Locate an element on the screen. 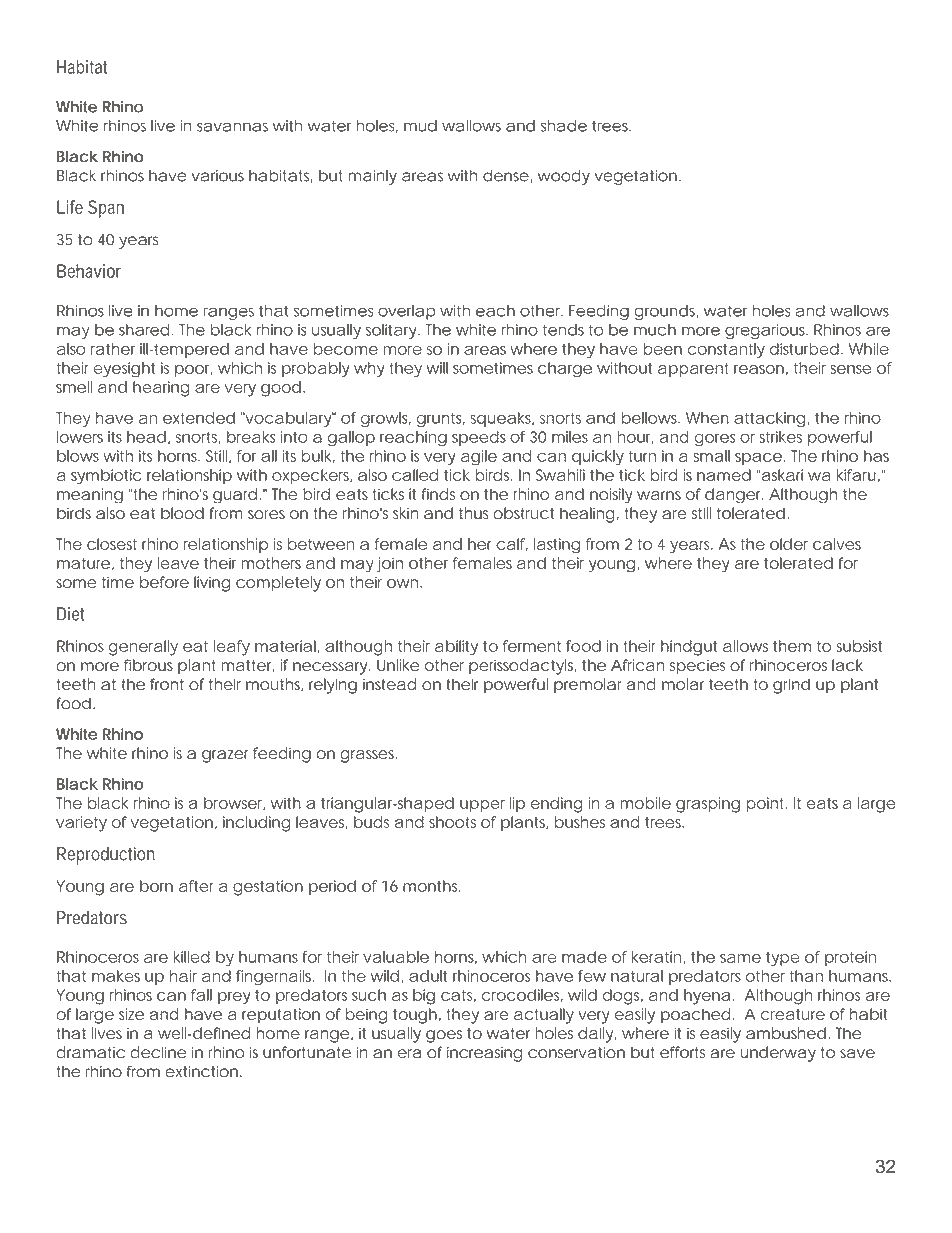  strikes is located at coordinates (780, 437).
